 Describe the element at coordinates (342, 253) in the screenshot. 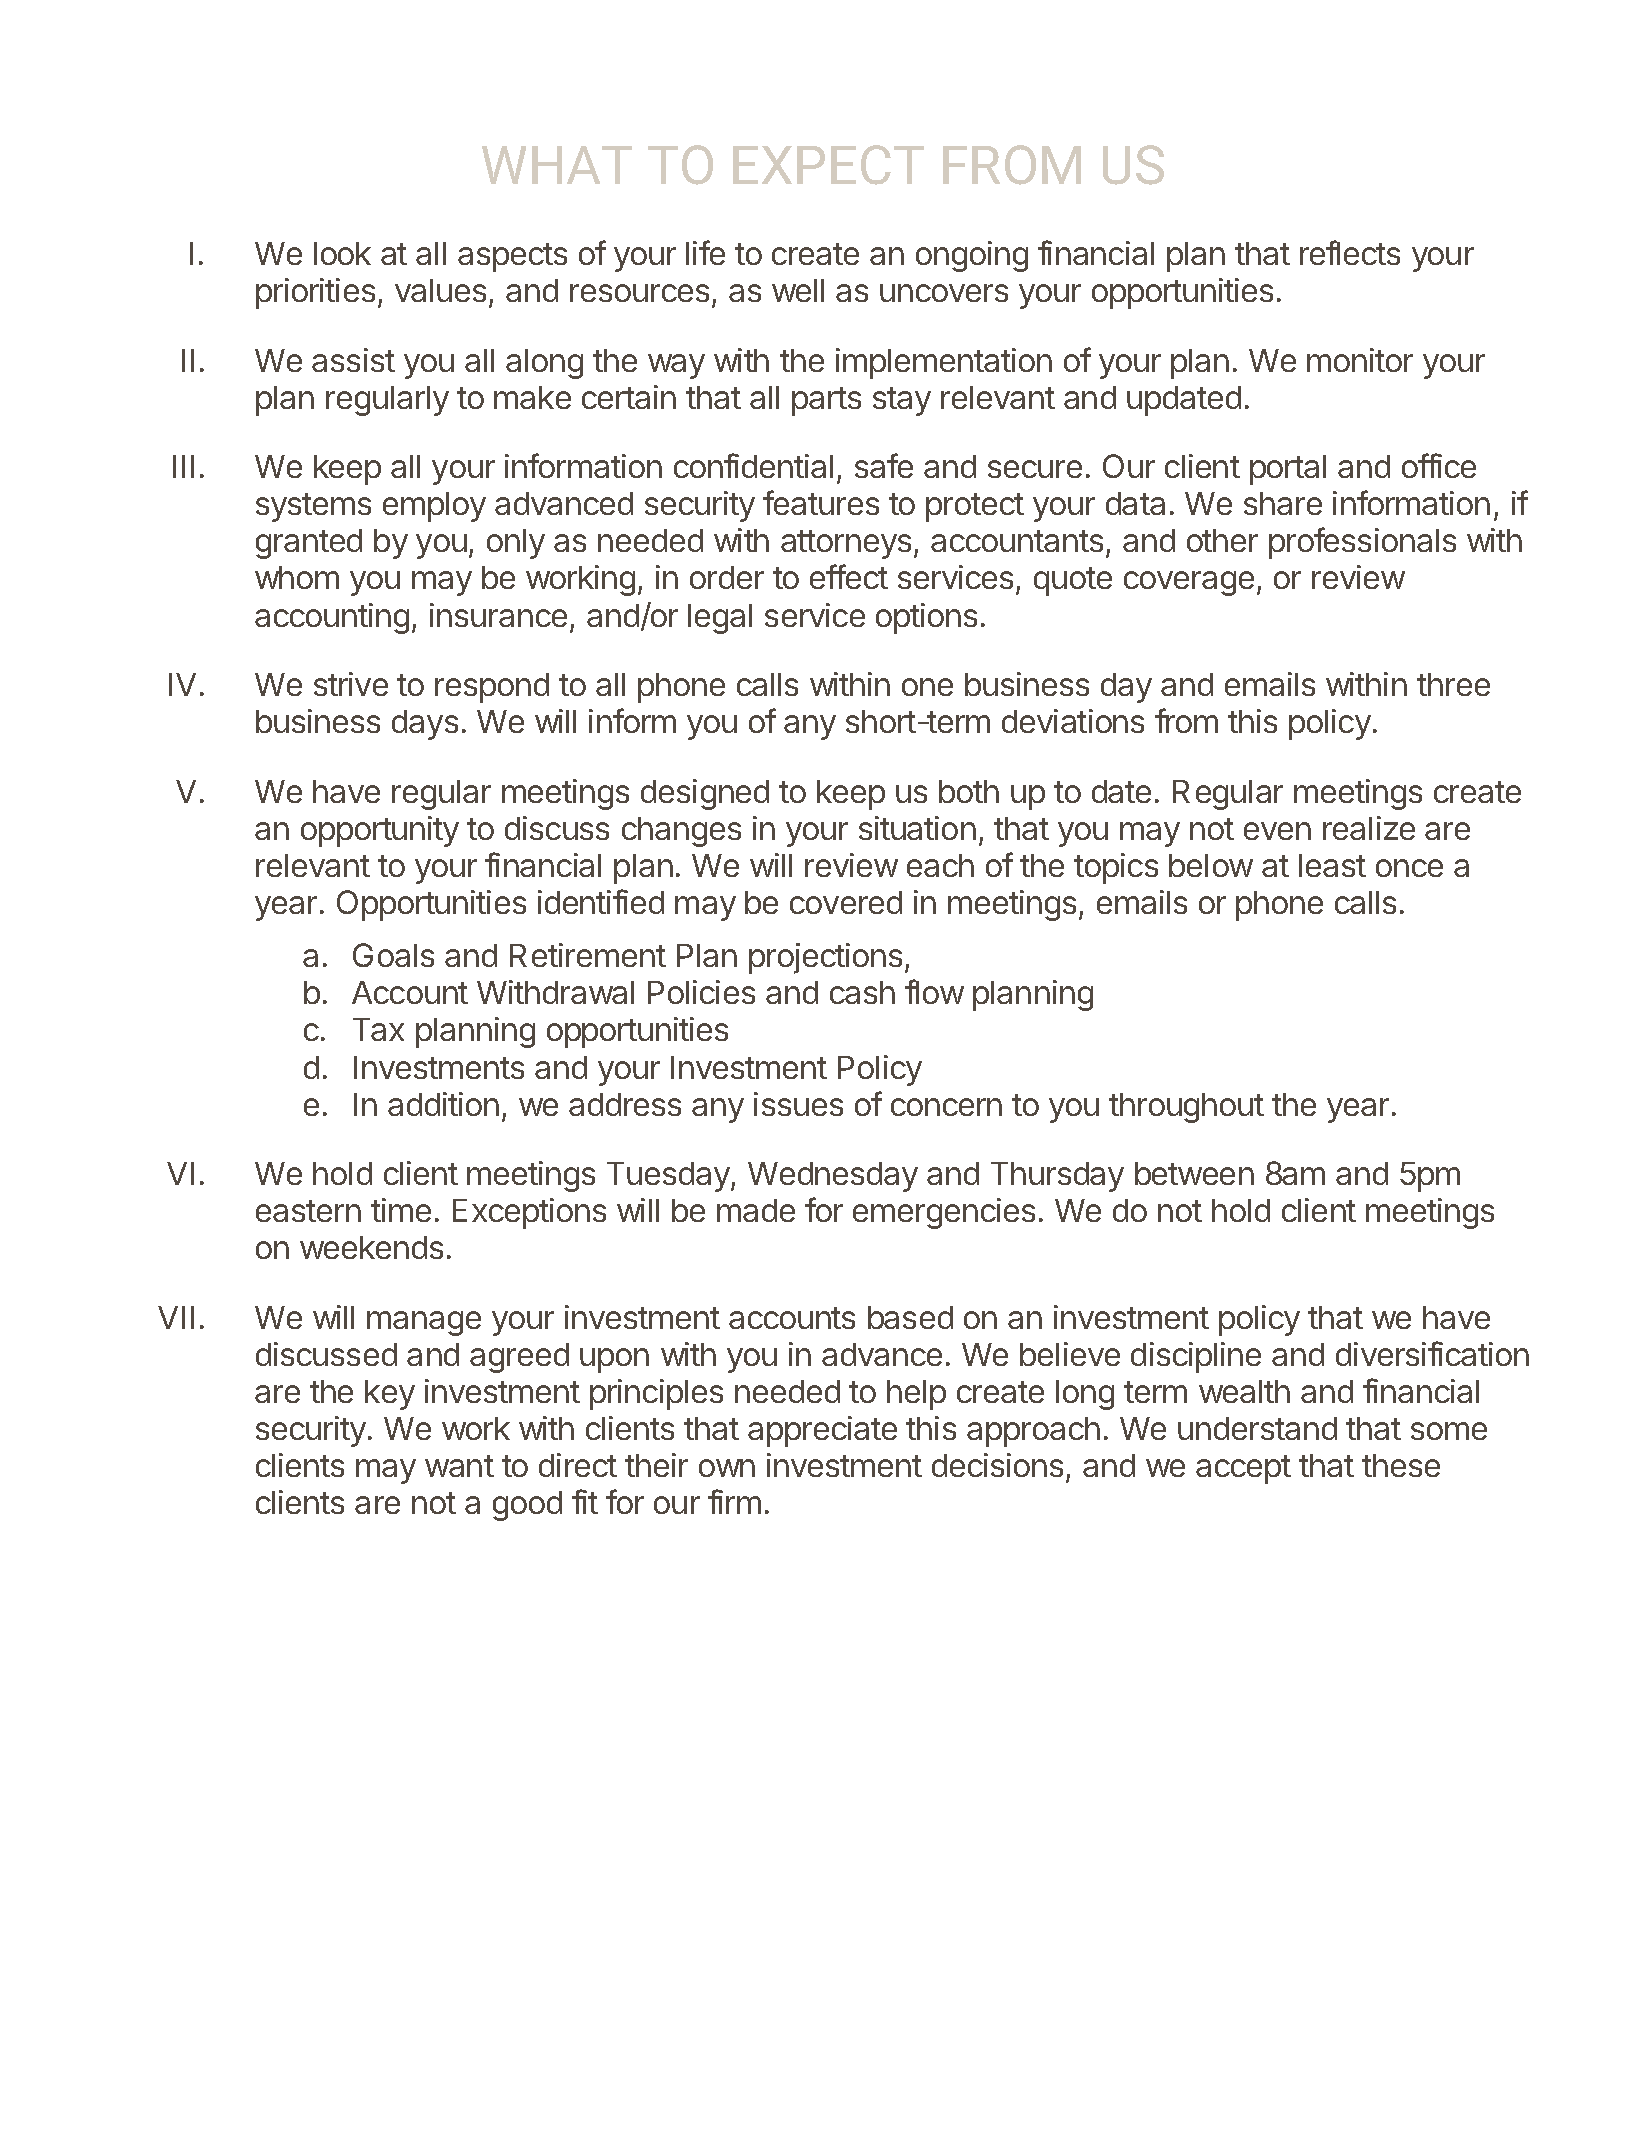

I see `look` at that location.
